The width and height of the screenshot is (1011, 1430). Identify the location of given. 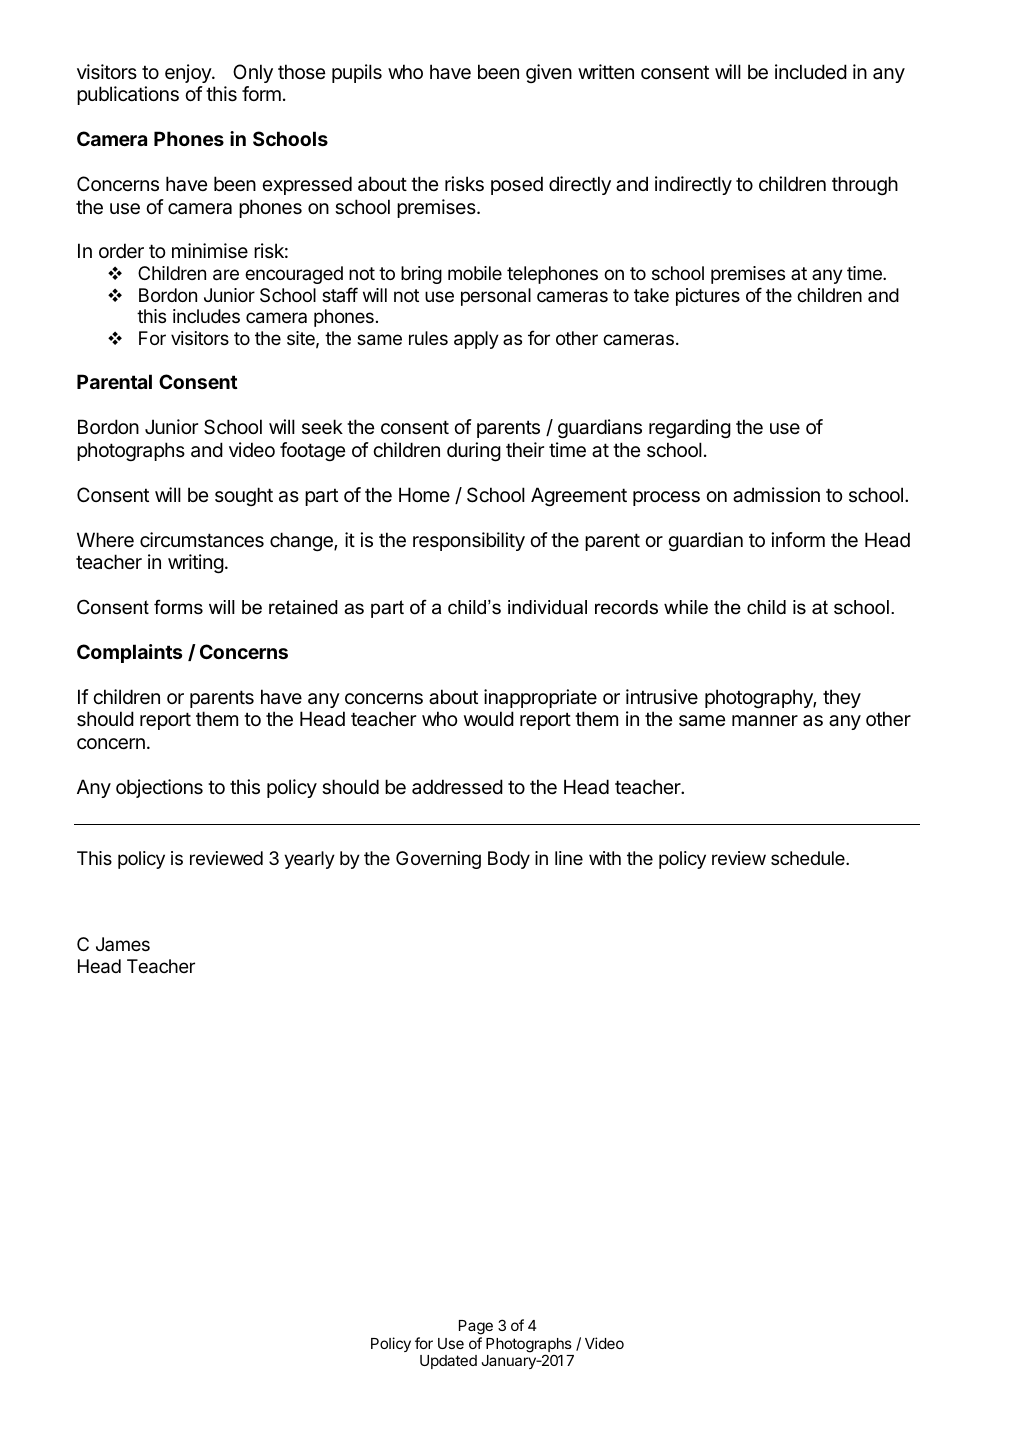
(549, 73).
